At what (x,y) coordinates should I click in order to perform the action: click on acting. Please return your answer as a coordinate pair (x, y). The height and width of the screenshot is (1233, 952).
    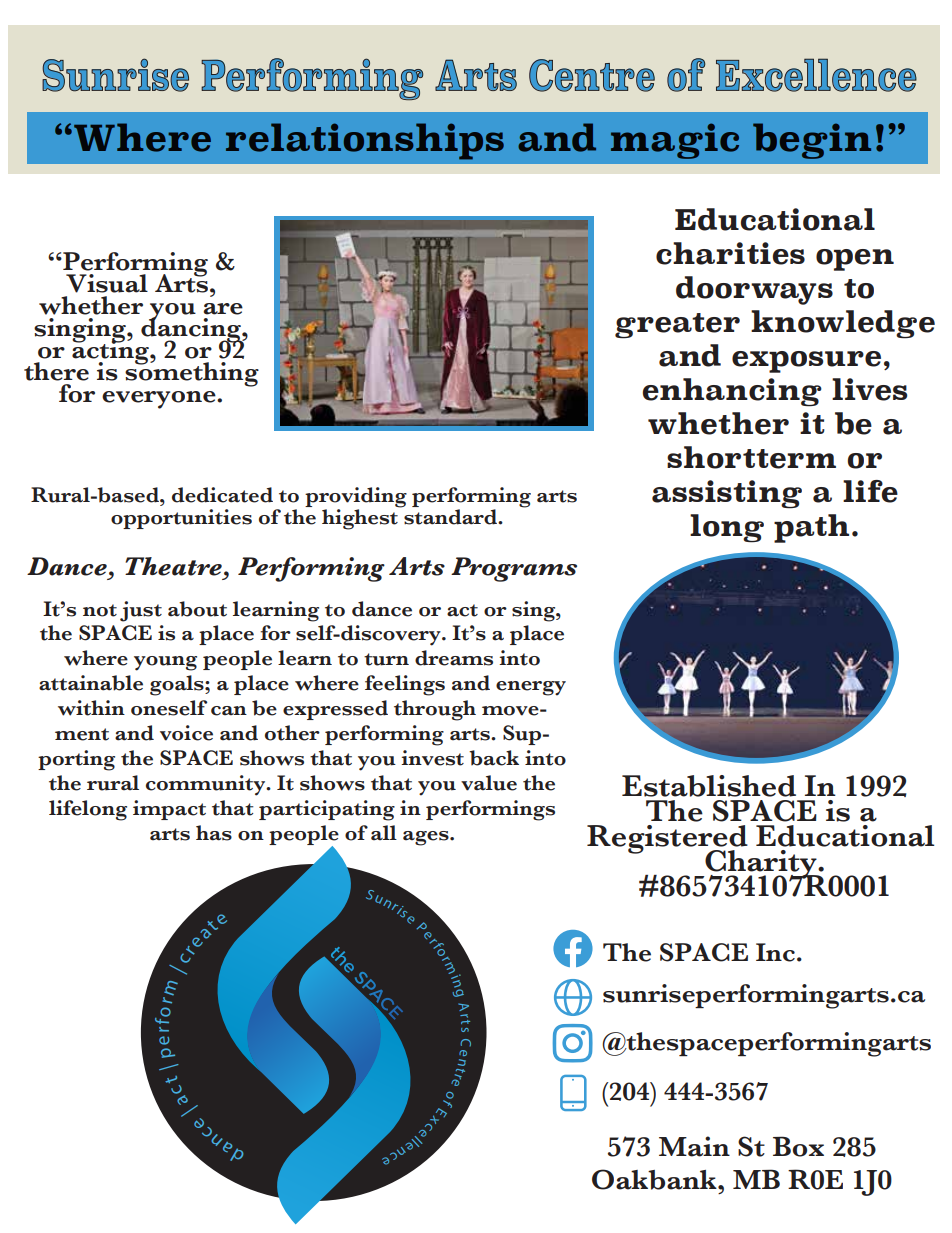
    Looking at the image, I should click on (111, 352).
